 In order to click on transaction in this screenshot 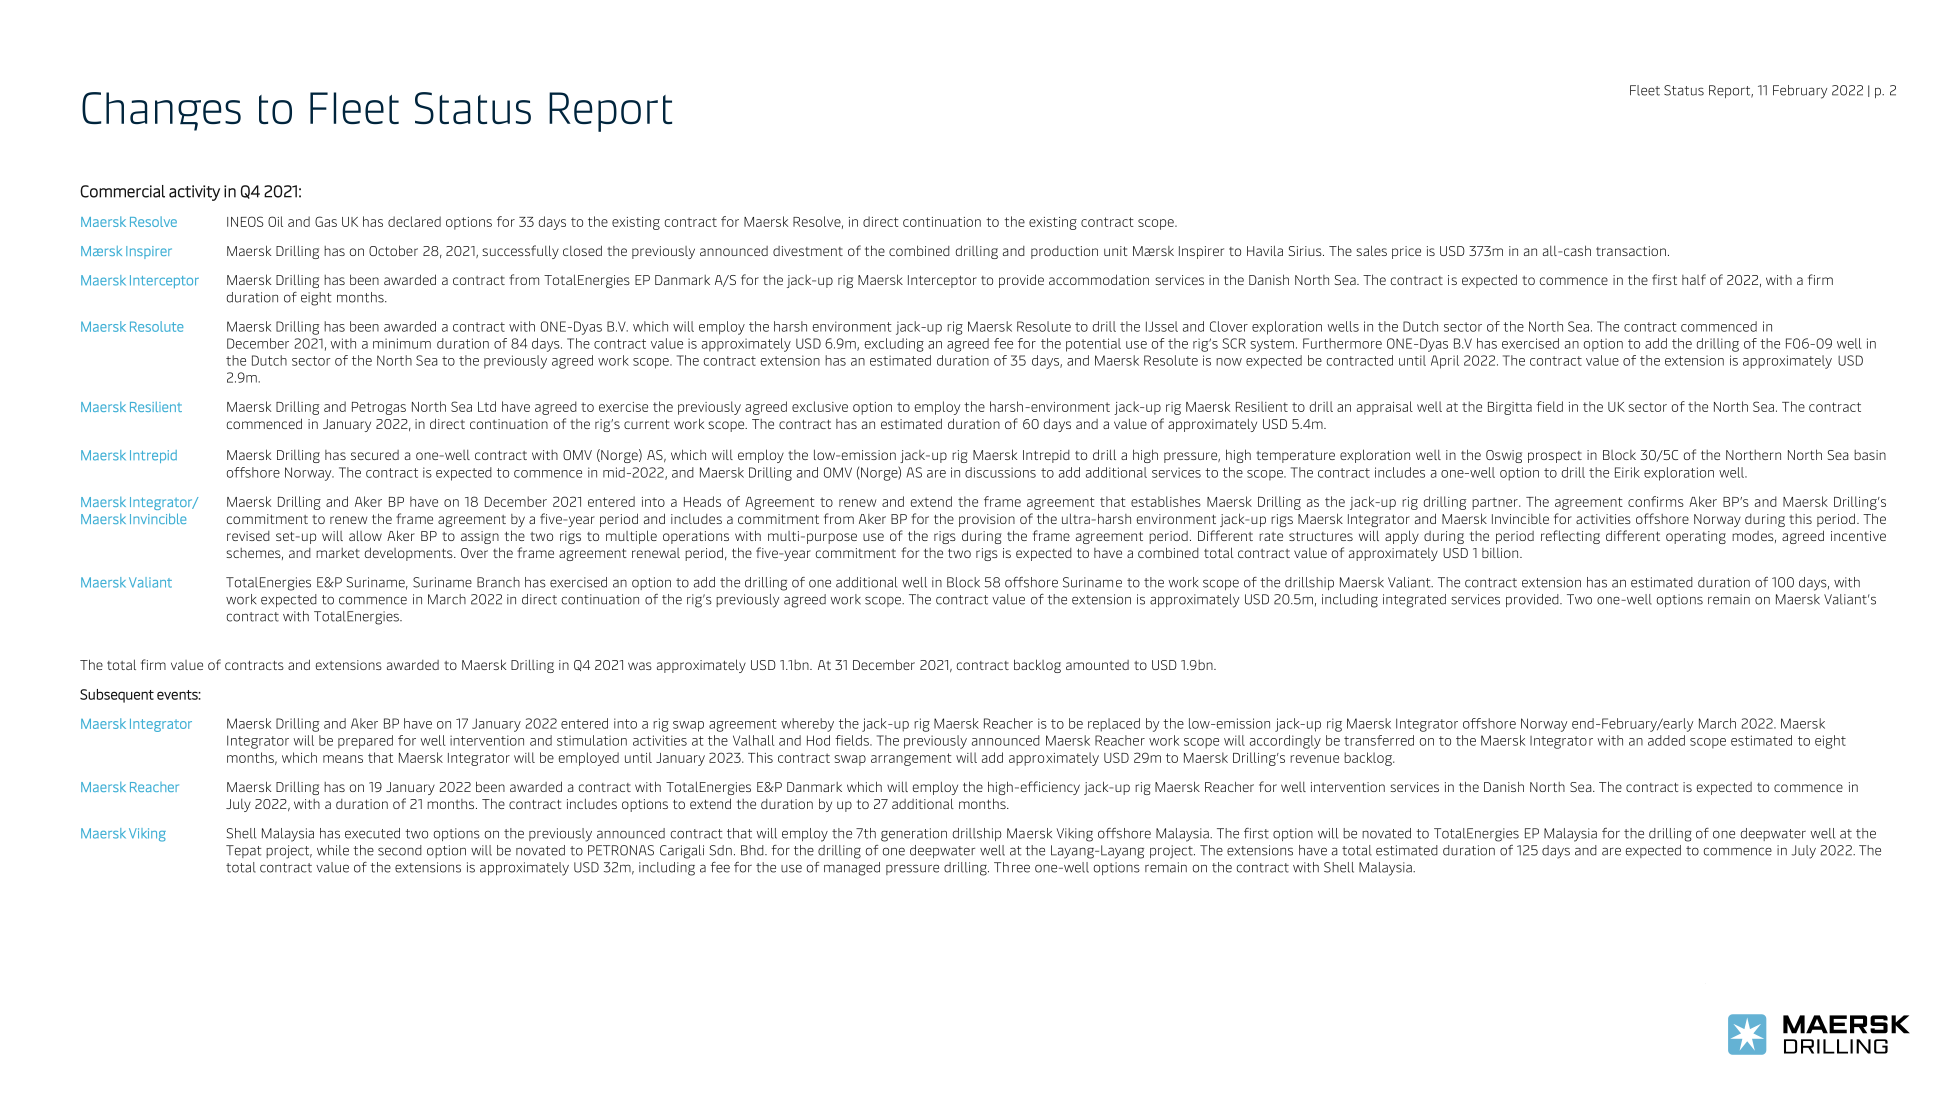, I will do `click(1631, 251)`.
